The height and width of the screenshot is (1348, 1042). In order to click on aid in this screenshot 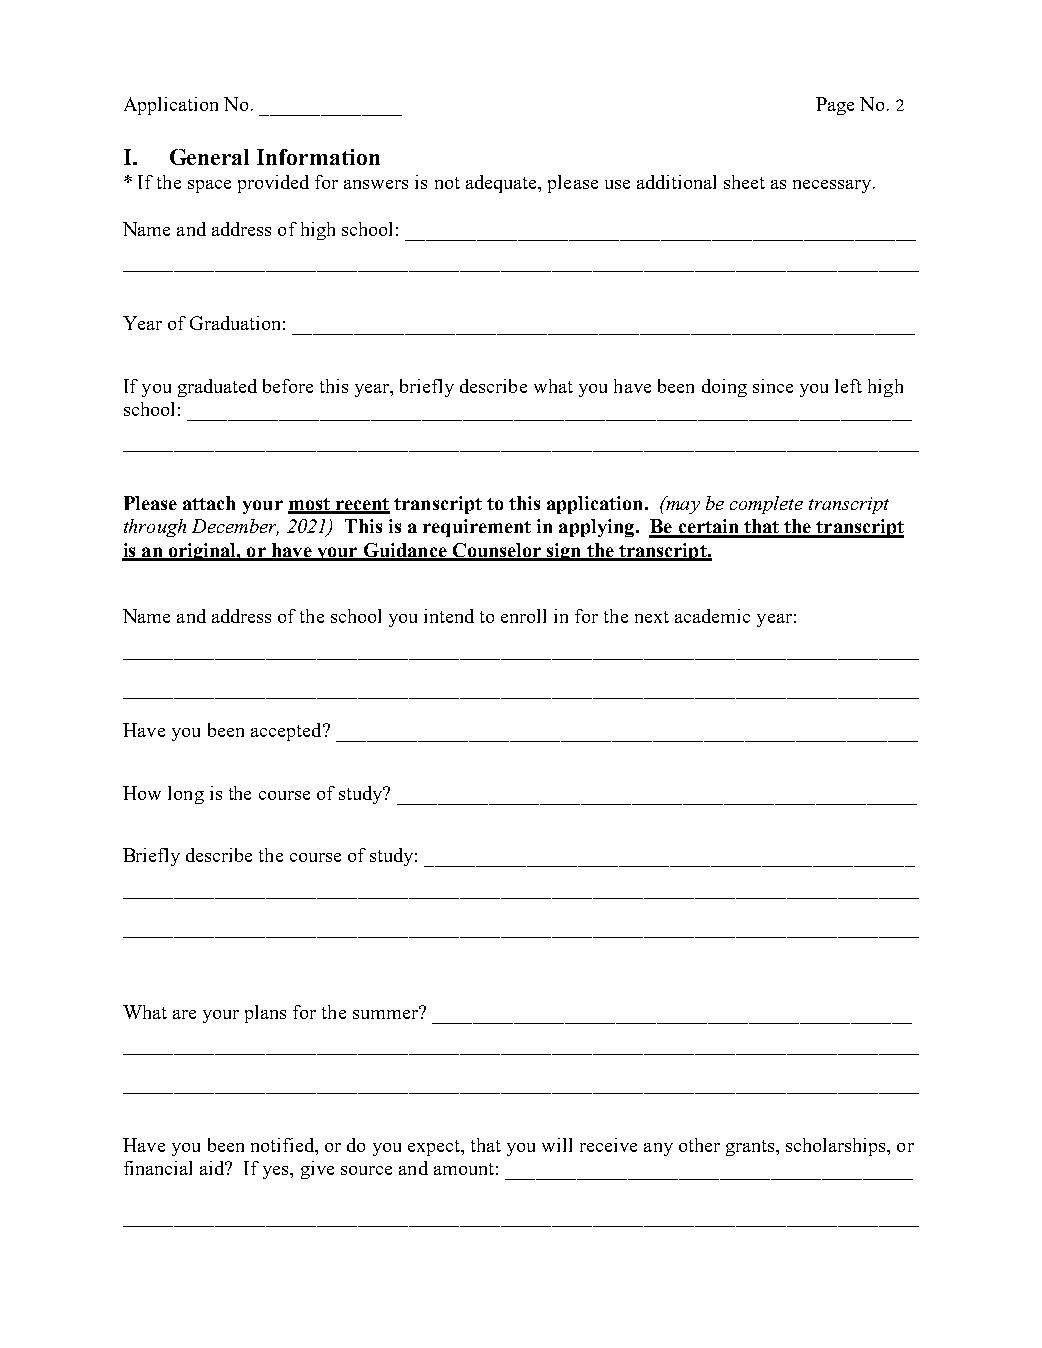, I will do `click(213, 1168)`.
